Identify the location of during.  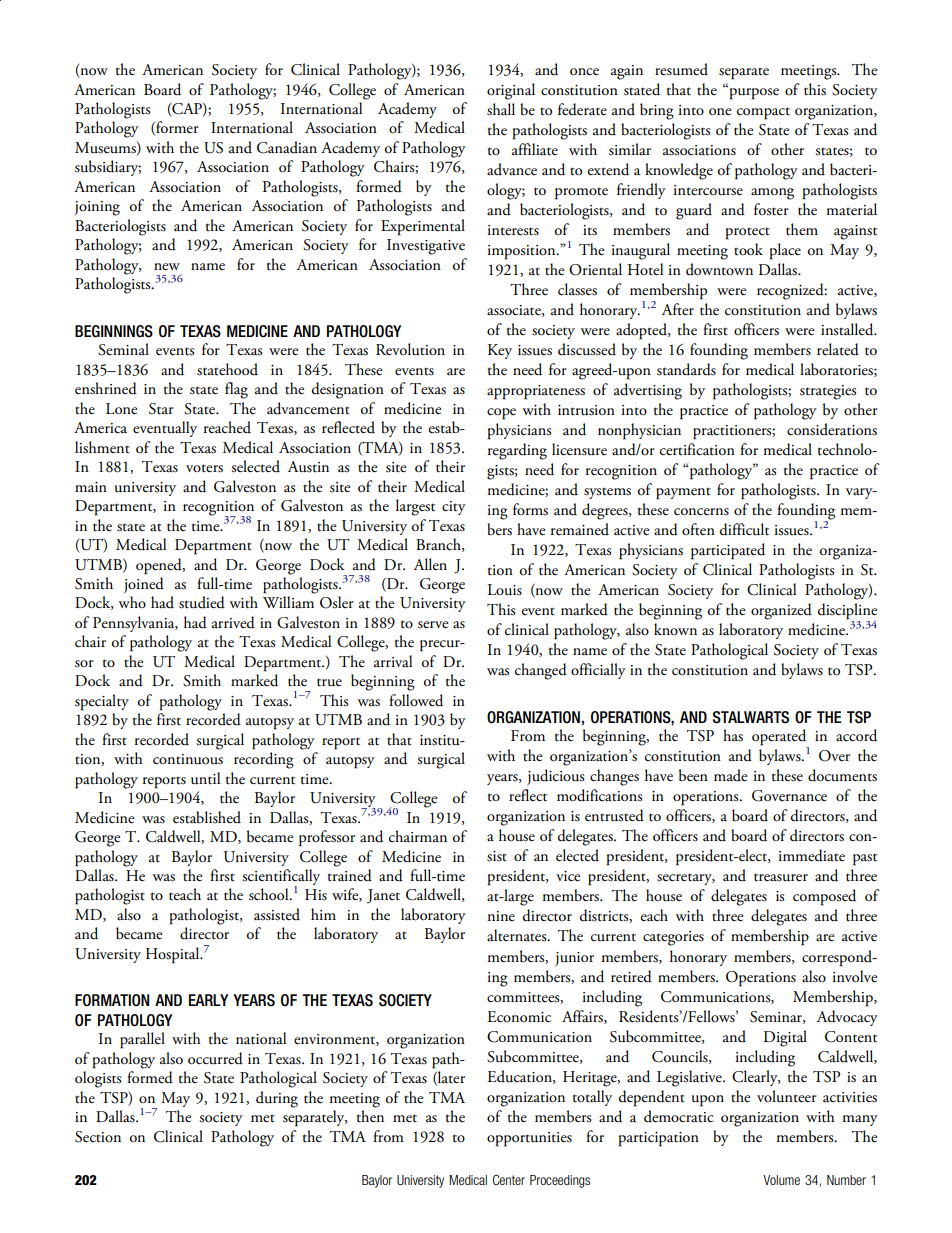
(277, 1099).
